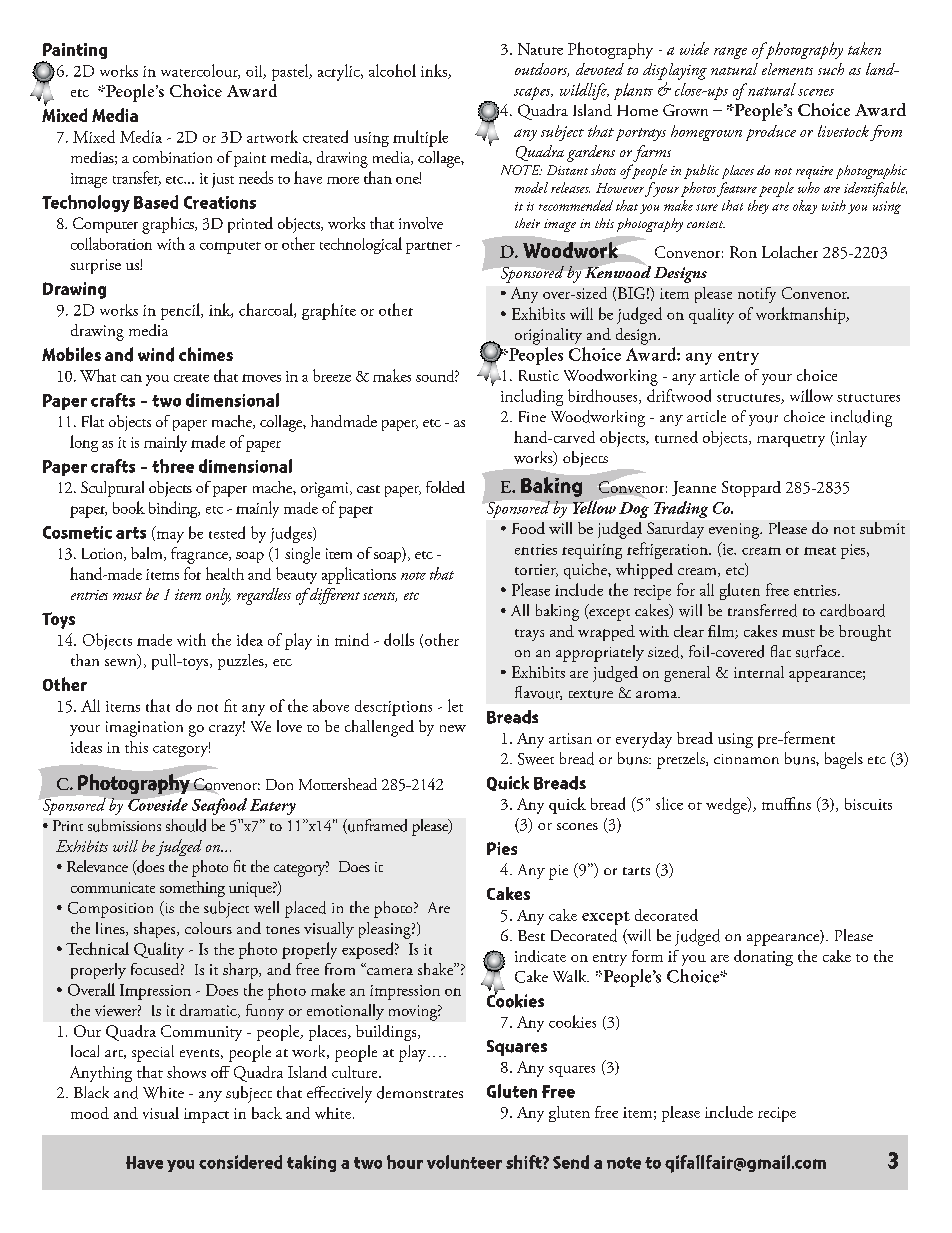 This document has height=1233, width=952. Describe the element at coordinates (852, 610) in the document. I see `cardboard` at that location.
